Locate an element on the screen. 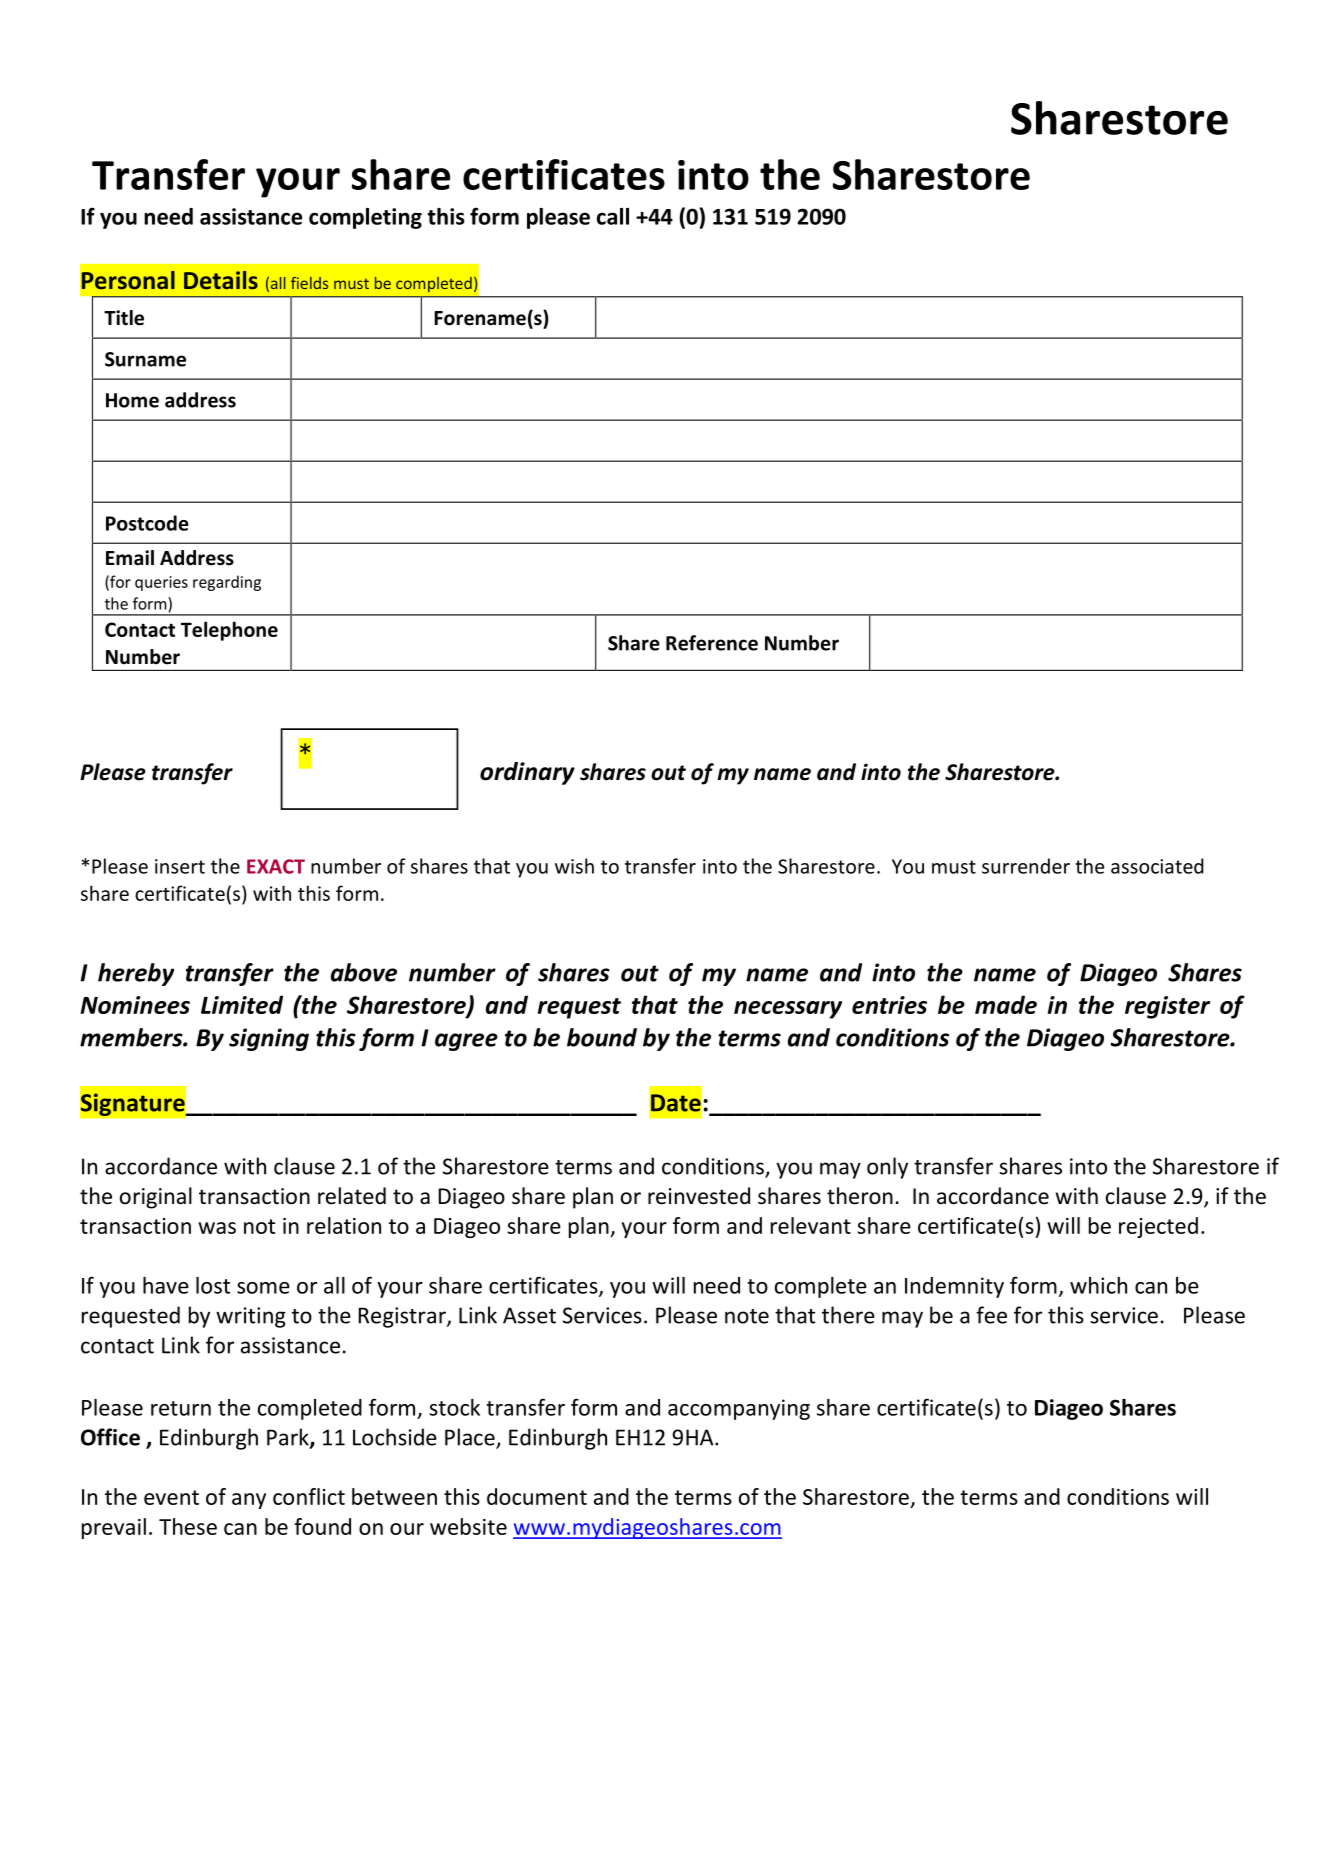 This screenshot has height=1869, width=1322. event is located at coordinates (171, 1497).
